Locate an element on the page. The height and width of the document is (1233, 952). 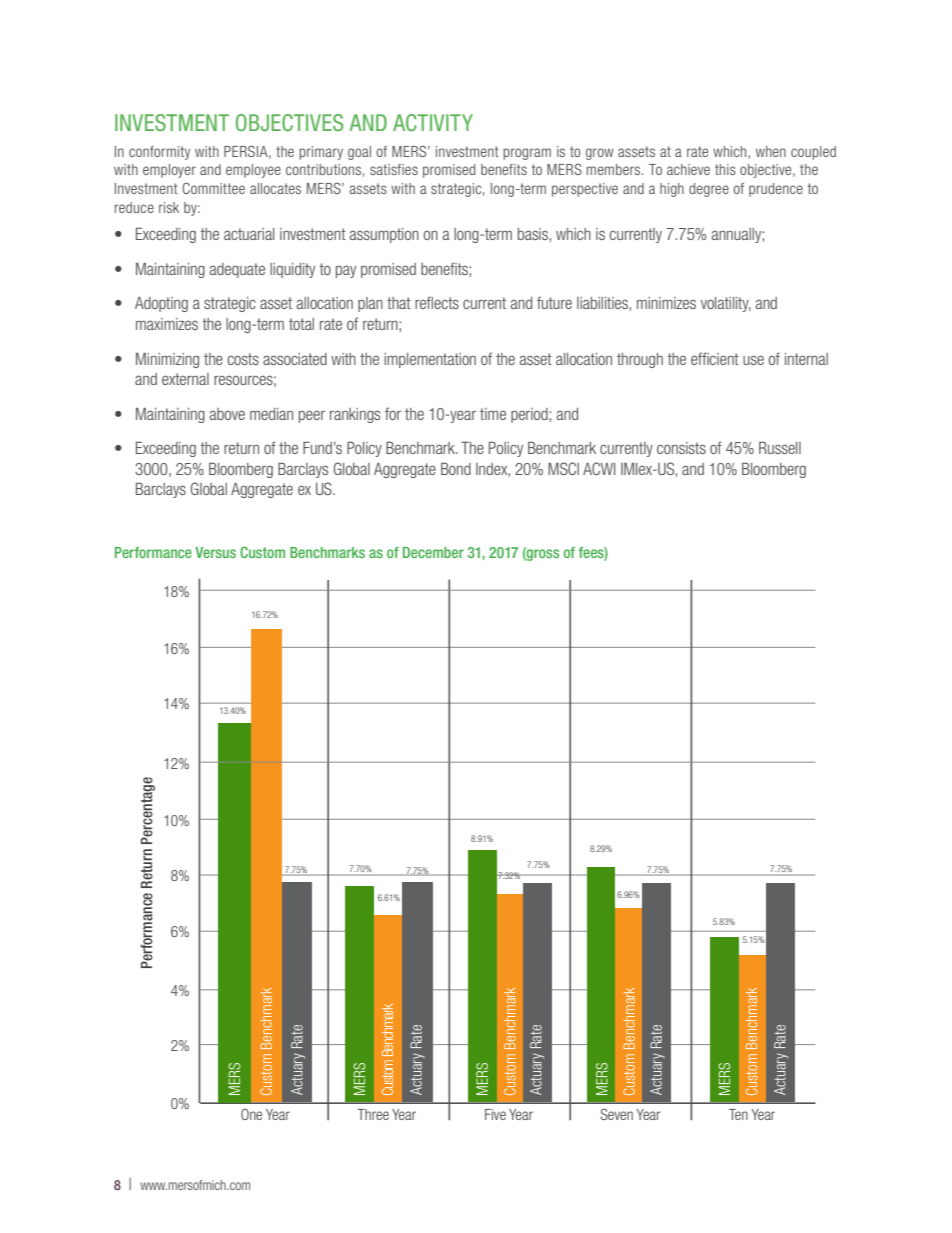
employee is located at coordinates (253, 171).
